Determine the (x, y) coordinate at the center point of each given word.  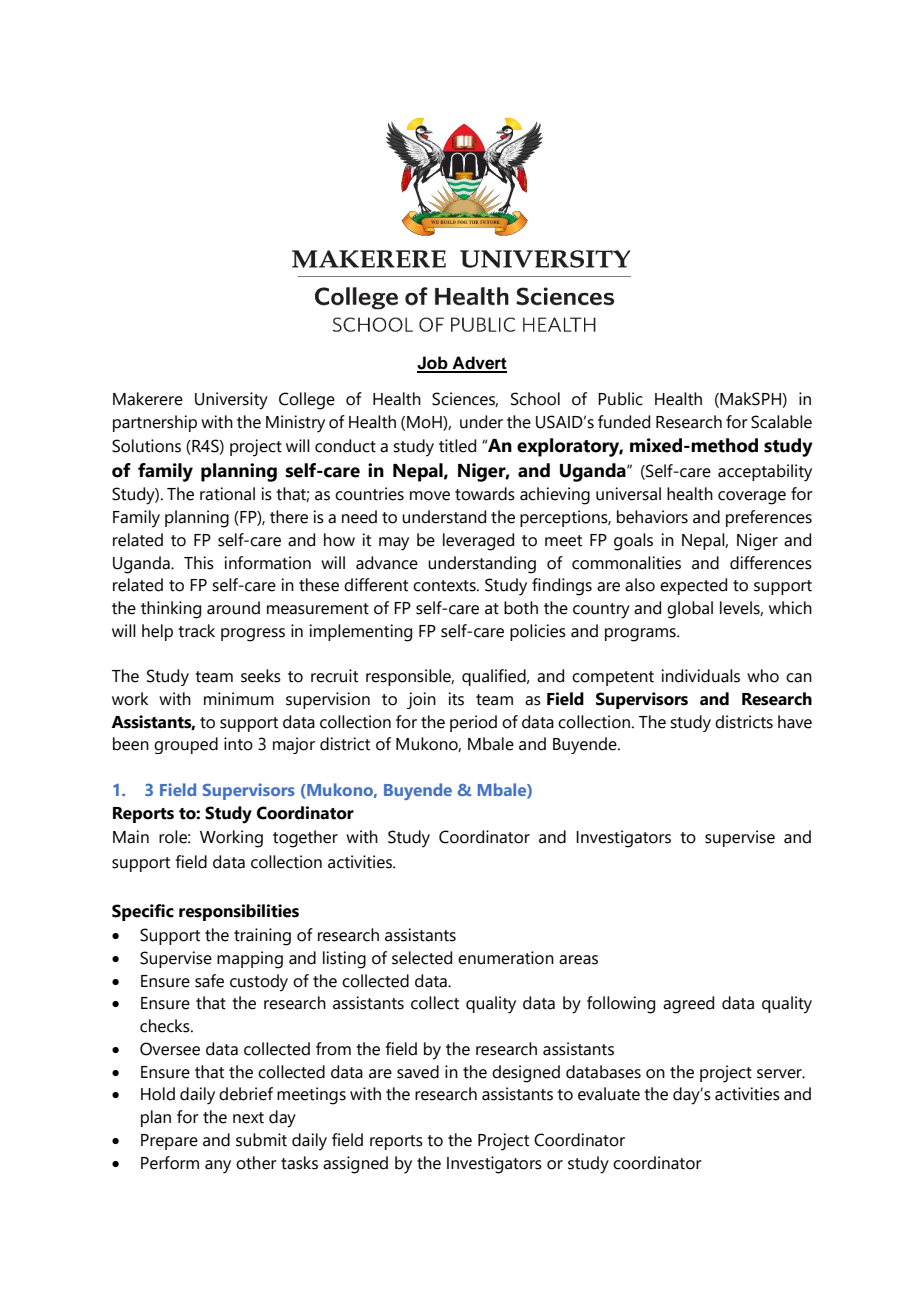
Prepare (169, 1142)
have (795, 722)
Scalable (781, 422)
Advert (479, 364)
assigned (355, 1165)
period (473, 723)
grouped (186, 745)
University (231, 401)
